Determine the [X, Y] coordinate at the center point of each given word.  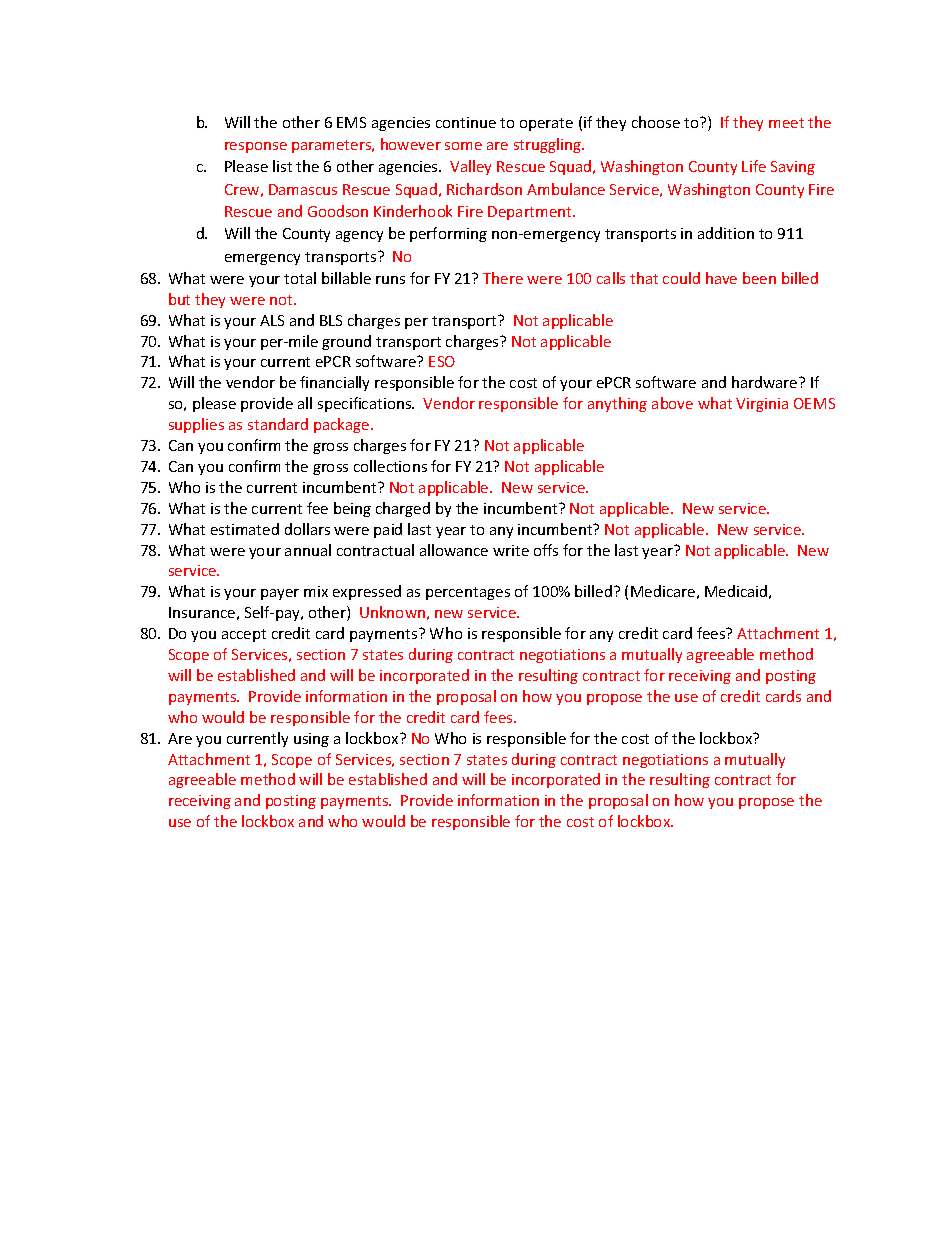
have [721, 278]
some [463, 146]
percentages [468, 593]
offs [546, 550]
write [511, 550]
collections [390, 466]
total [300, 278]
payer [280, 594]
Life [754, 166]
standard [278, 424]
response [256, 147]
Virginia [762, 405]
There [503, 278]
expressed [367, 592]
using [311, 740]
